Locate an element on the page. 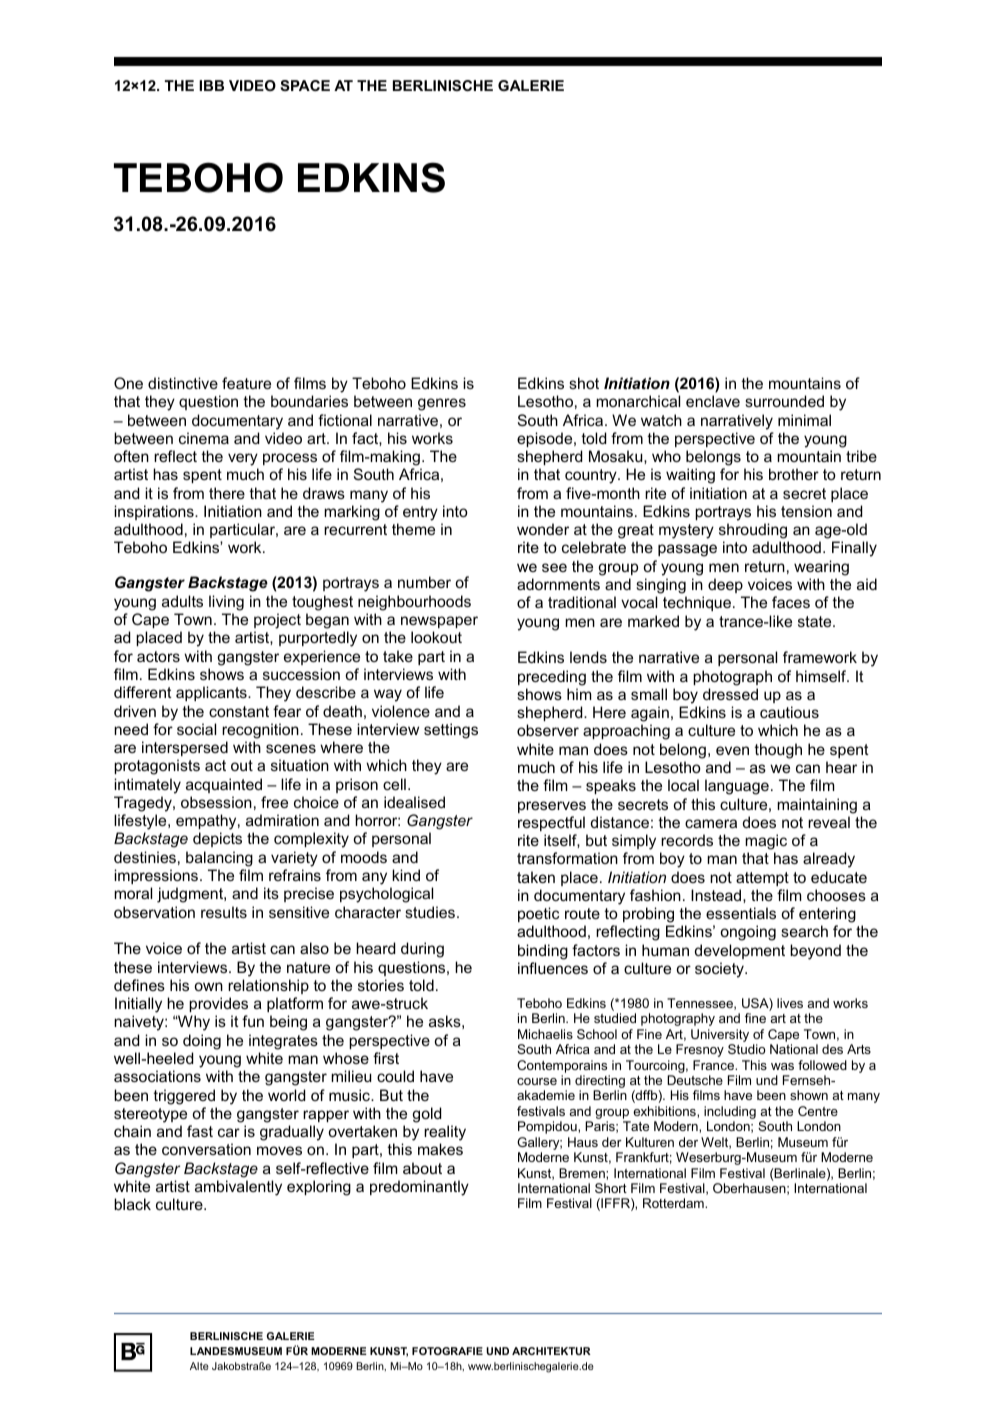  Alte is located at coordinates (199, 1366).
